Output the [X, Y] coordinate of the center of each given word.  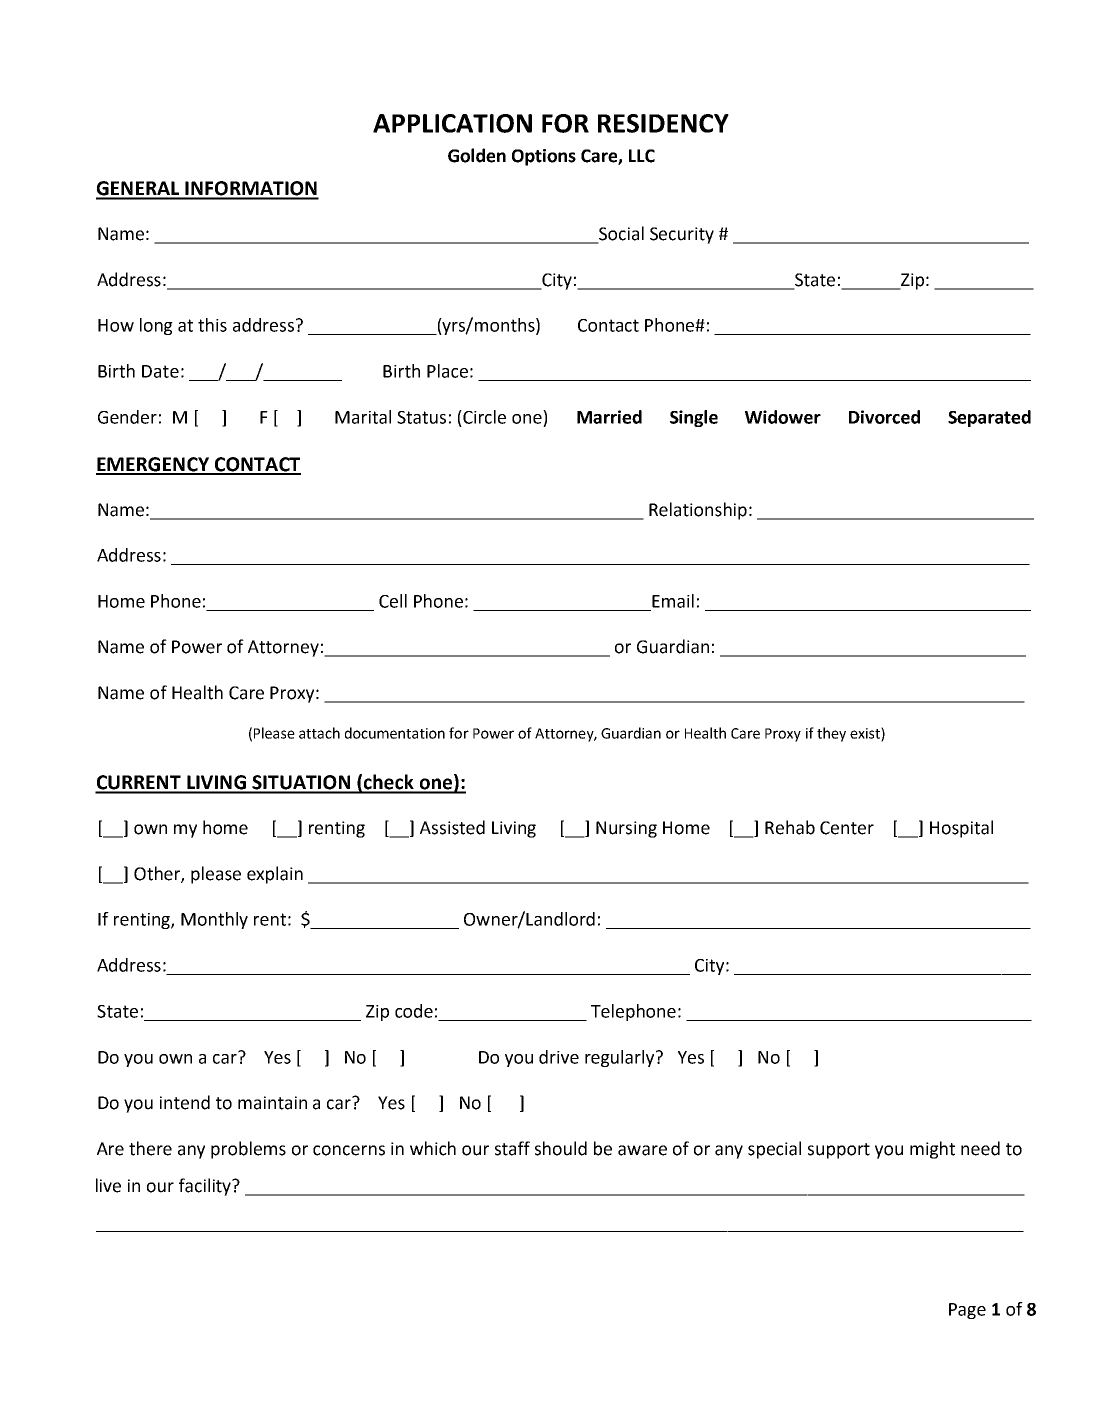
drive [559, 1057]
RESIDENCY [663, 123]
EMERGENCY [154, 465]
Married [609, 417]
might [932, 1150]
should [561, 1148]
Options [544, 157]
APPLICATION [452, 123]
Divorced [884, 417]
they [831, 734]
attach [319, 733]
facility [206, 1187]
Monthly [214, 920]
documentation [395, 733]
